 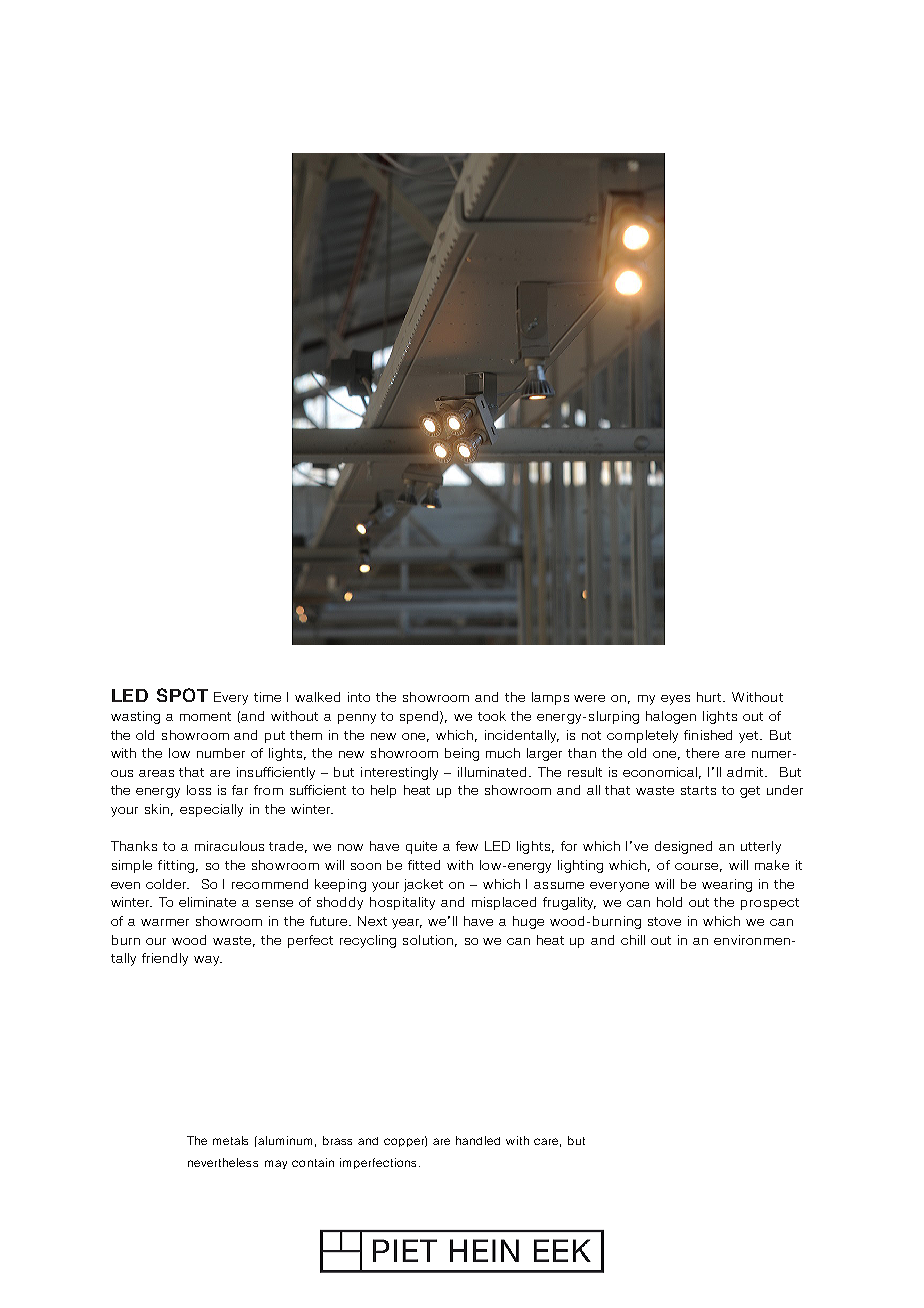 What do you see at coordinates (467, 846) in the screenshot?
I see `few` at bounding box center [467, 846].
